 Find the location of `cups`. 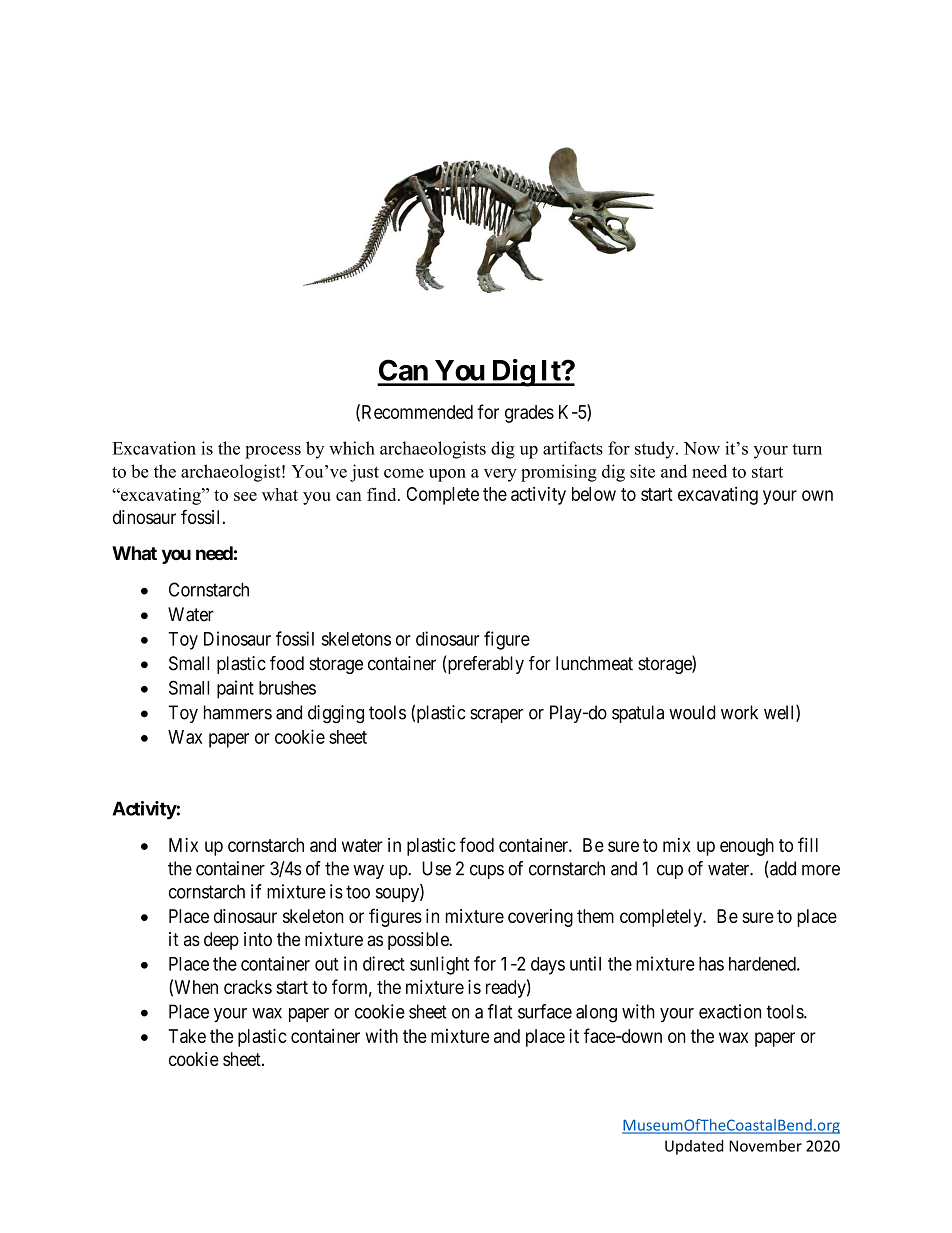

cups is located at coordinates (487, 872).
